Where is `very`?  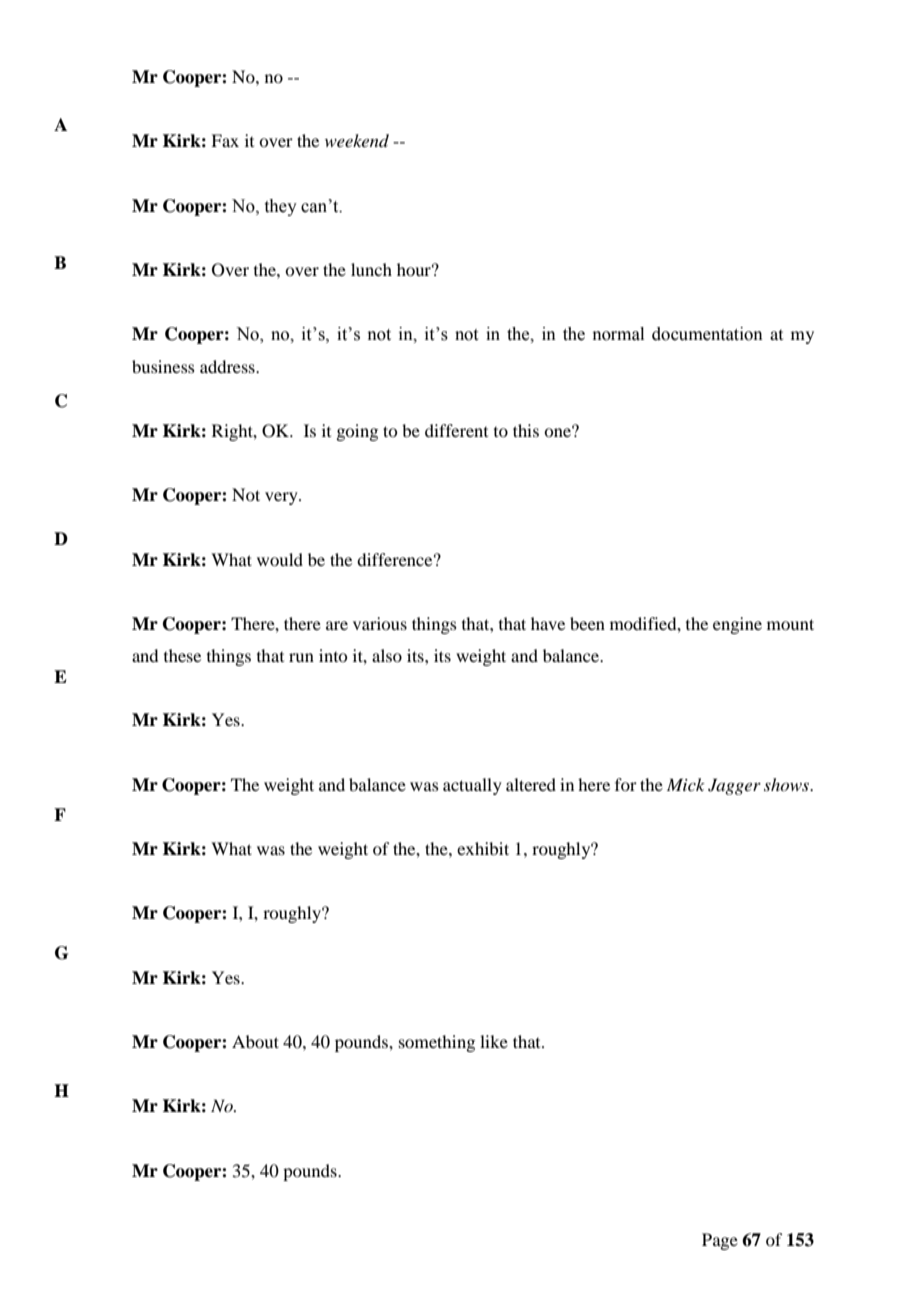
very is located at coordinates (282, 498).
